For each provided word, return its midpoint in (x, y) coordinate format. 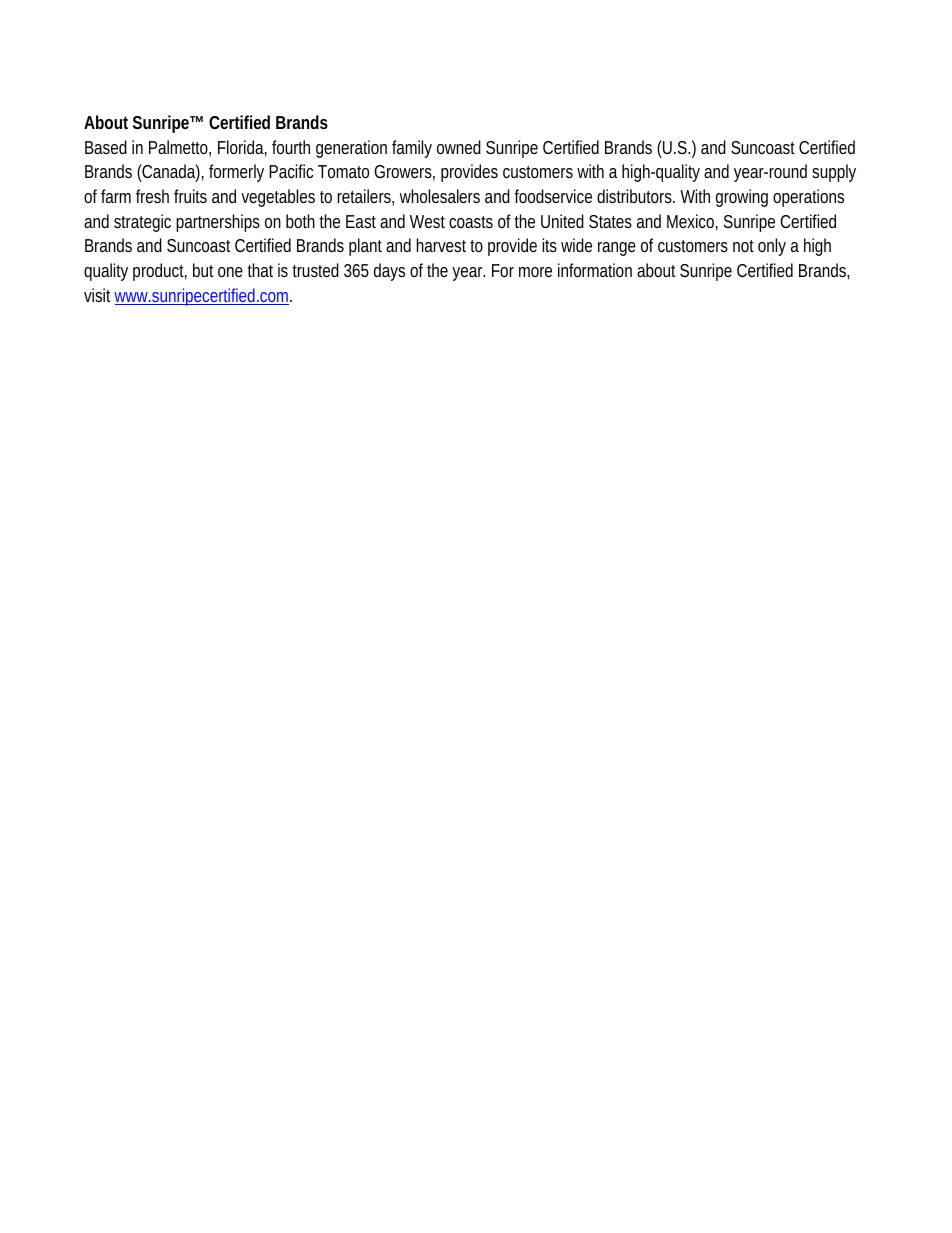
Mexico (692, 222)
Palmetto (180, 148)
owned (459, 147)
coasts (471, 222)
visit (99, 295)
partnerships (218, 223)
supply (834, 173)
